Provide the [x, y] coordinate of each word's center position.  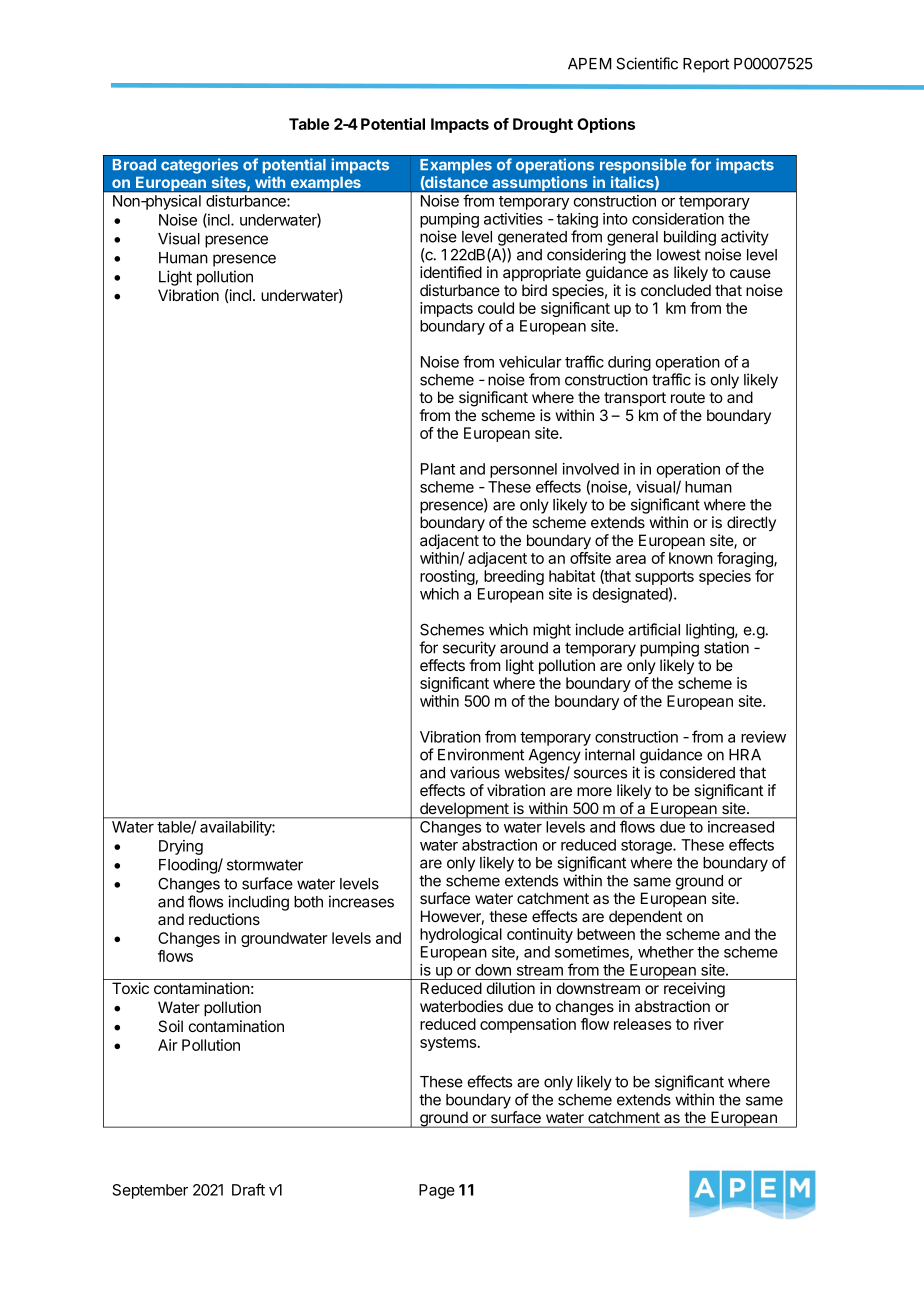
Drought [543, 125]
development [464, 810]
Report [706, 65]
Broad [134, 165]
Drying [181, 847]
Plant [438, 469]
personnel [523, 470]
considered [697, 772]
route [688, 397]
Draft [248, 1189]
